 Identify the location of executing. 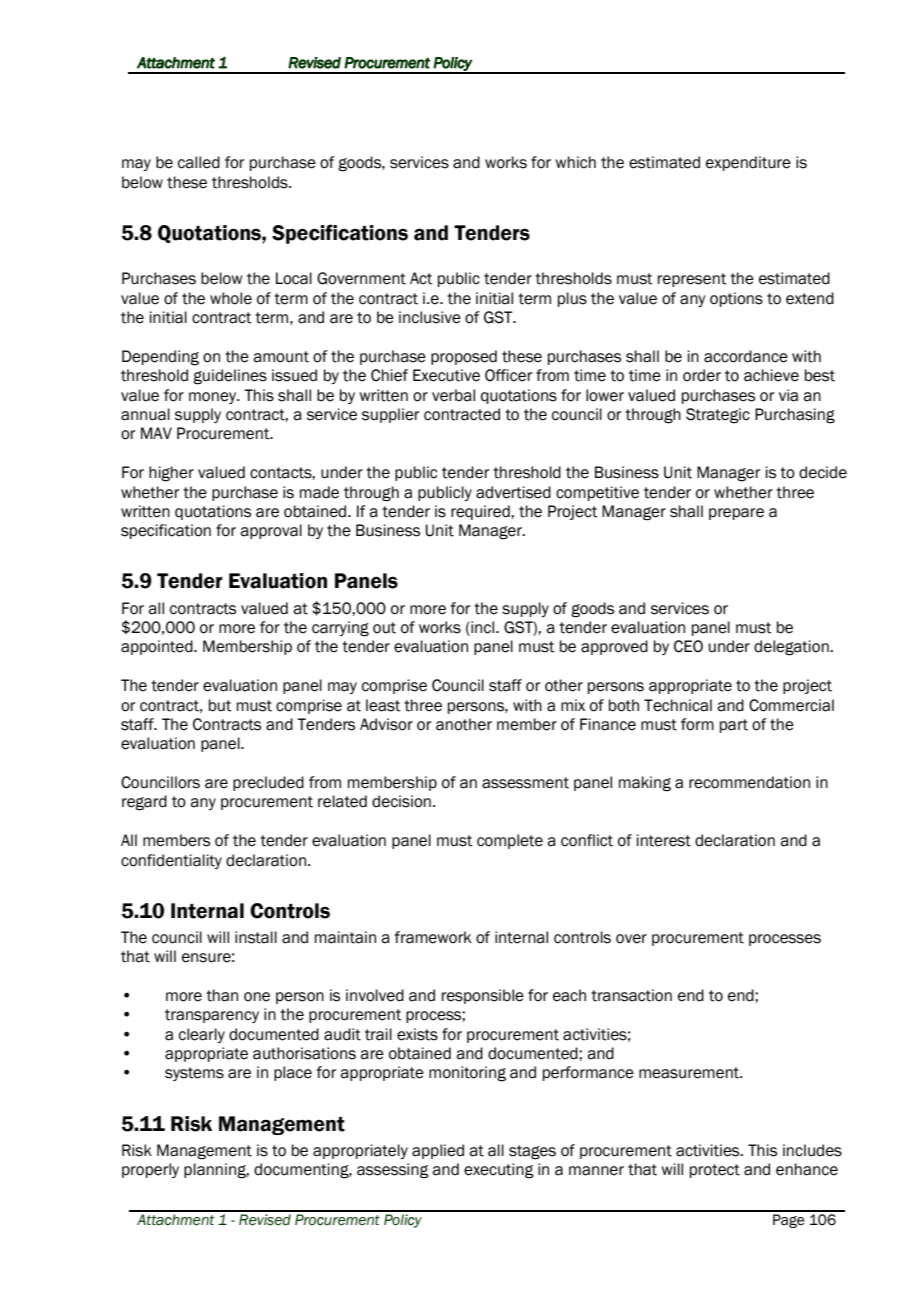
(499, 1171).
